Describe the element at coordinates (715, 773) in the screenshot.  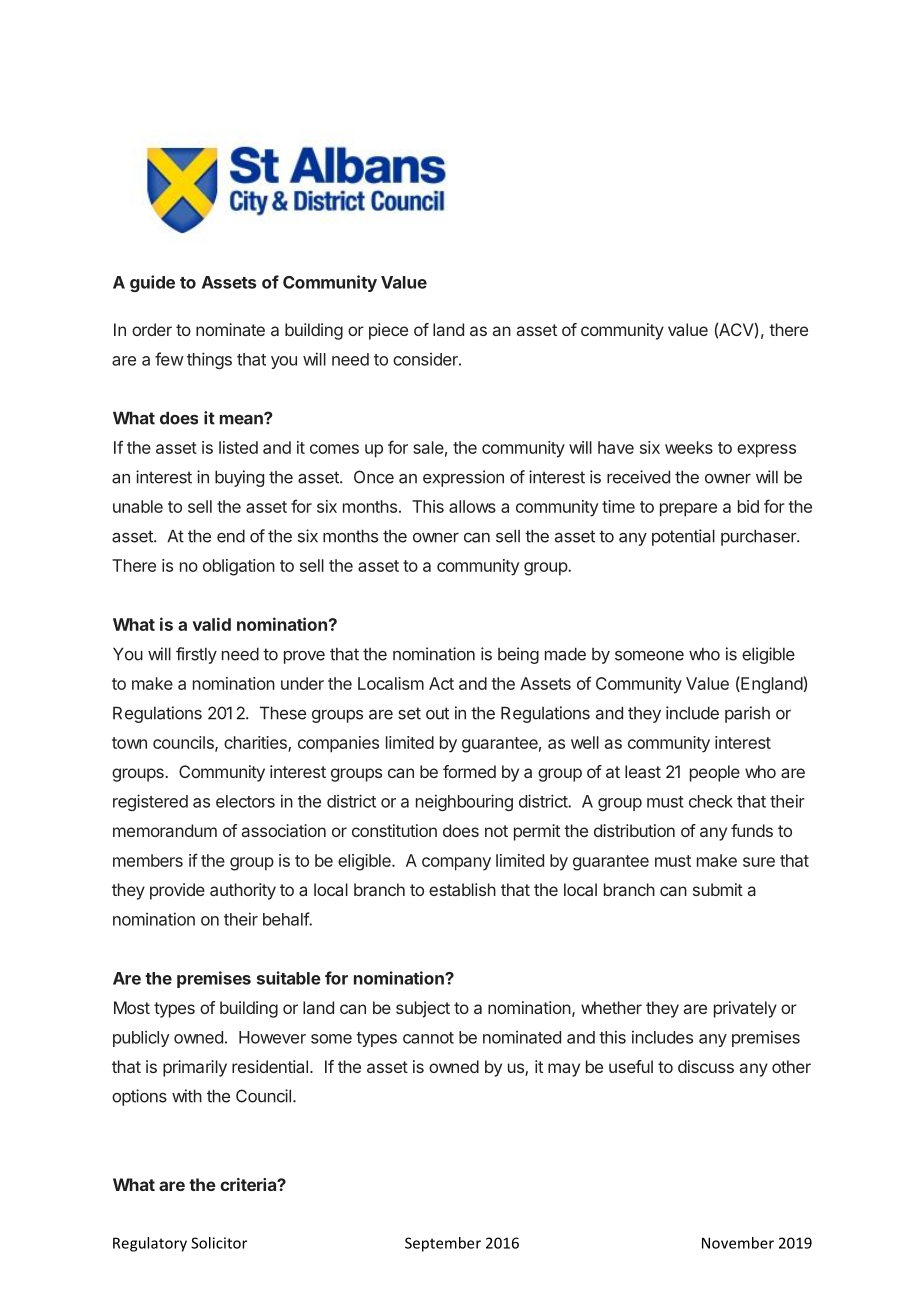
I see `people` at that location.
